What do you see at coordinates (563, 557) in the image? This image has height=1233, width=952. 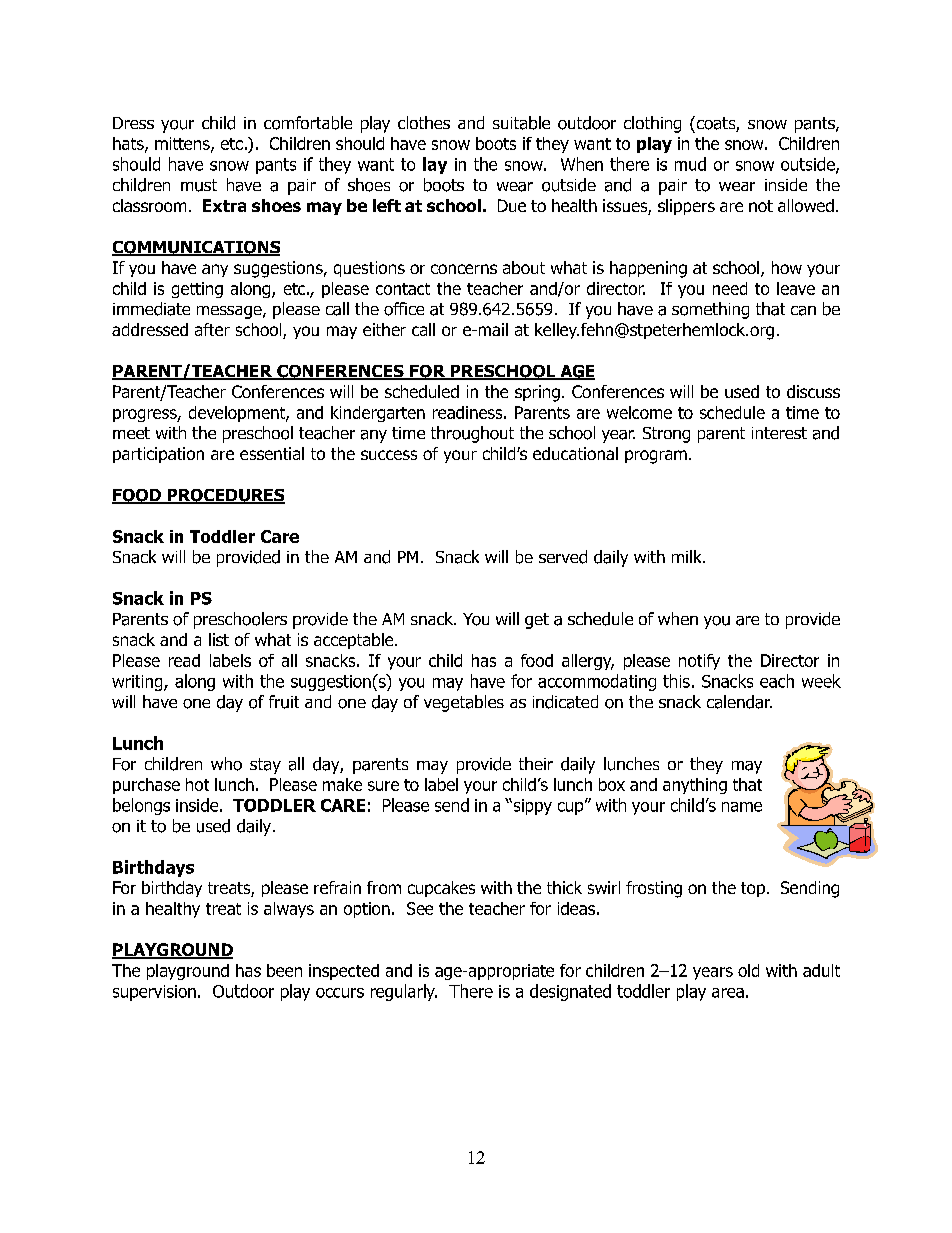 I see `served` at bounding box center [563, 557].
